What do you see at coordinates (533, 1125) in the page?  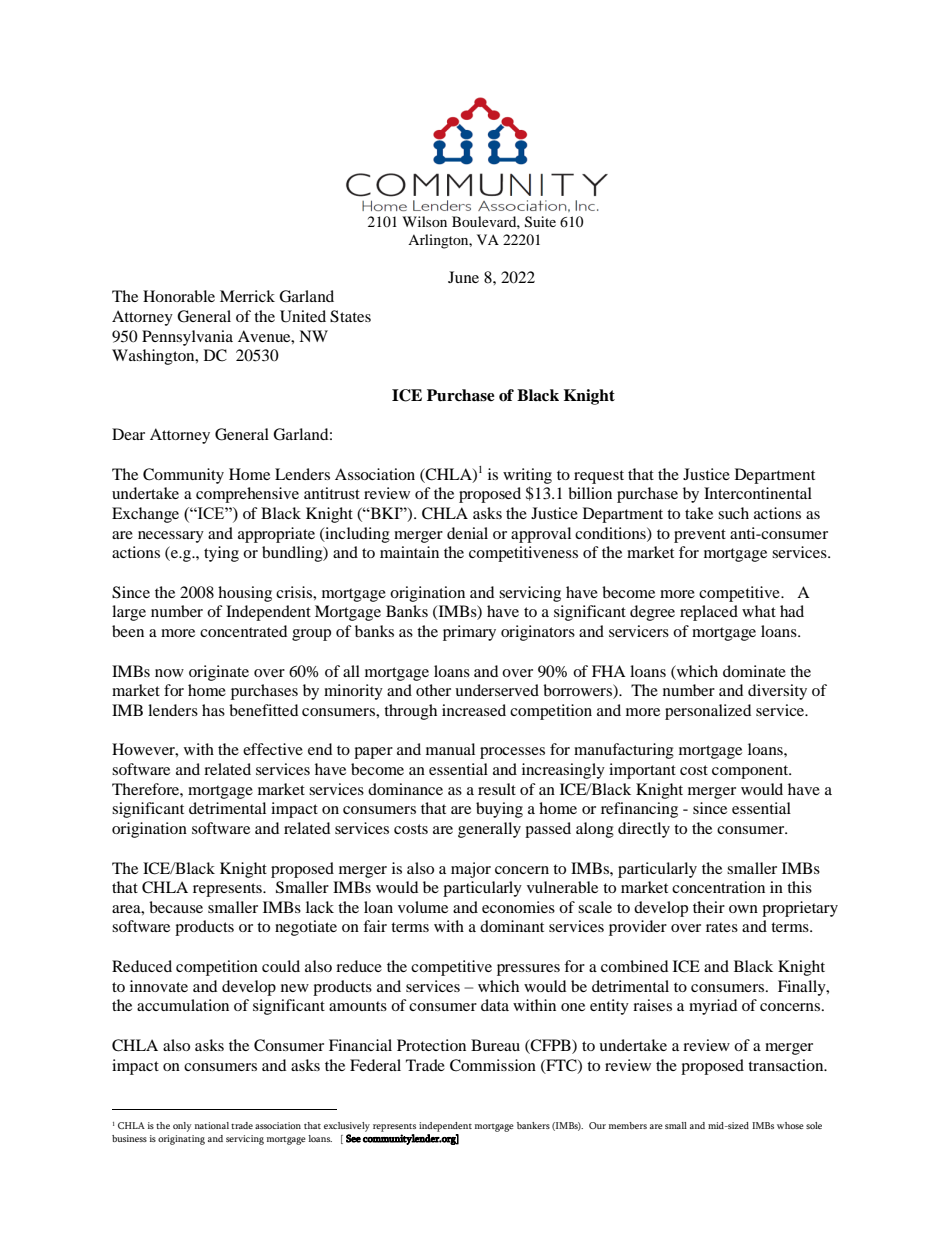 I see `bankers` at bounding box center [533, 1125].
